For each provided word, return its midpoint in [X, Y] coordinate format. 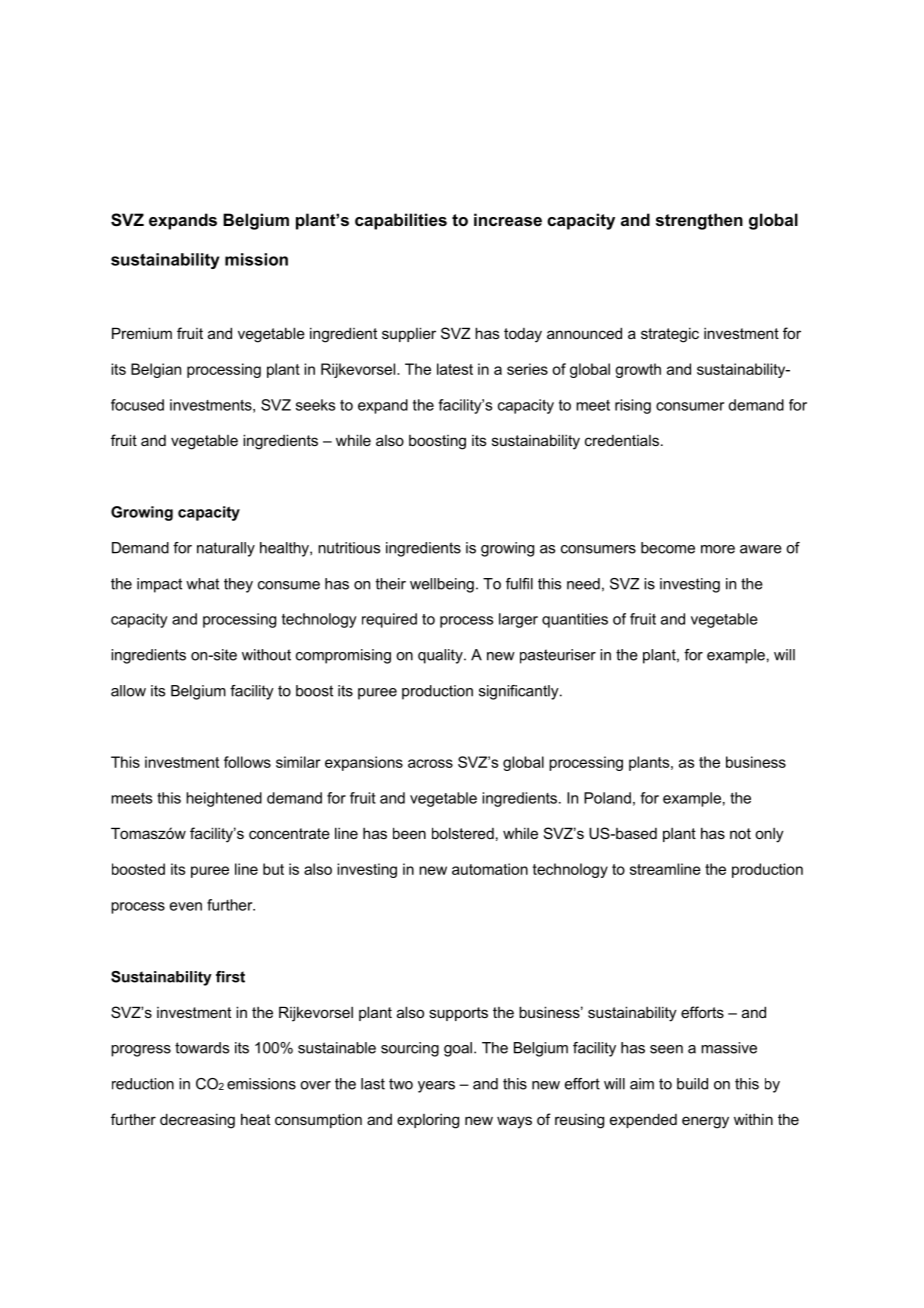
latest [455, 369]
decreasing [197, 1121]
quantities [575, 620]
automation [490, 869]
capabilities [401, 221]
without [266, 655]
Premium [142, 333]
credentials [622, 440]
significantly [520, 692]
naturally [226, 549]
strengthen [699, 221]
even [186, 906]
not [740, 833]
